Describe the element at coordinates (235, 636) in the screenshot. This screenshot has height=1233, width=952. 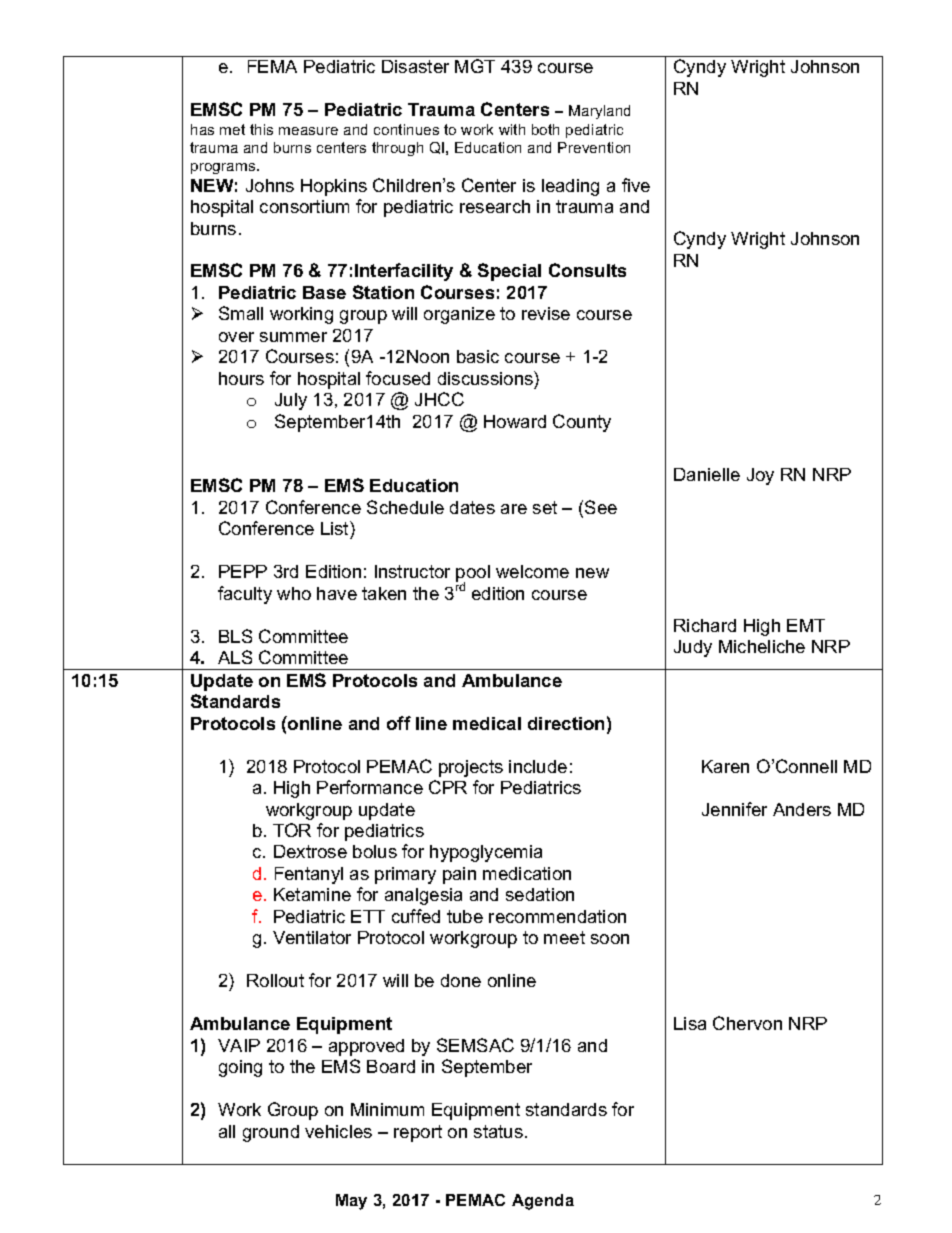
I see `BLS` at that location.
